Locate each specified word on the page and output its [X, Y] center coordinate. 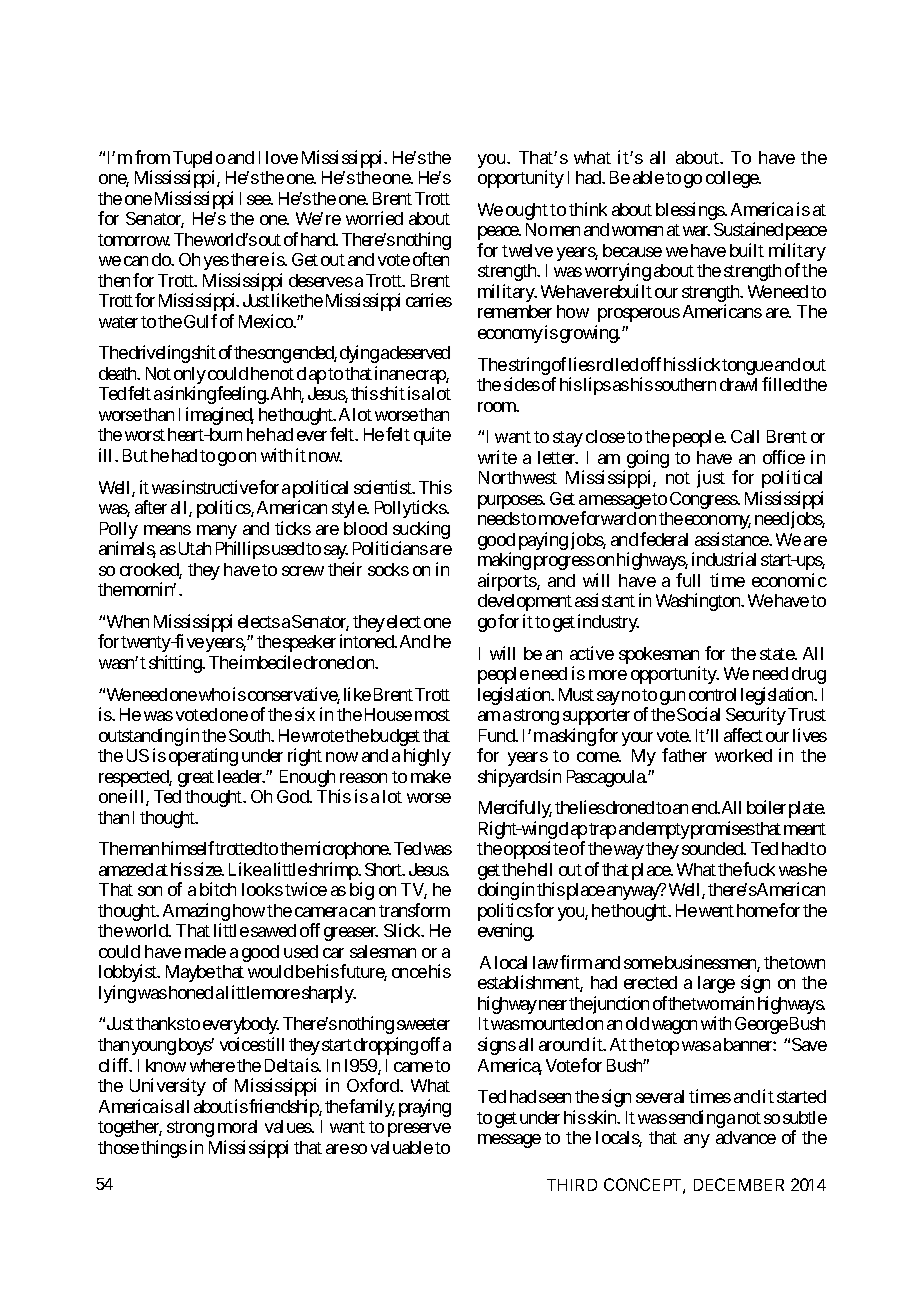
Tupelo [199, 161]
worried [374, 218]
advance [746, 1137]
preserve [419, 1130]
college [733, 179]
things [164, 1149]
